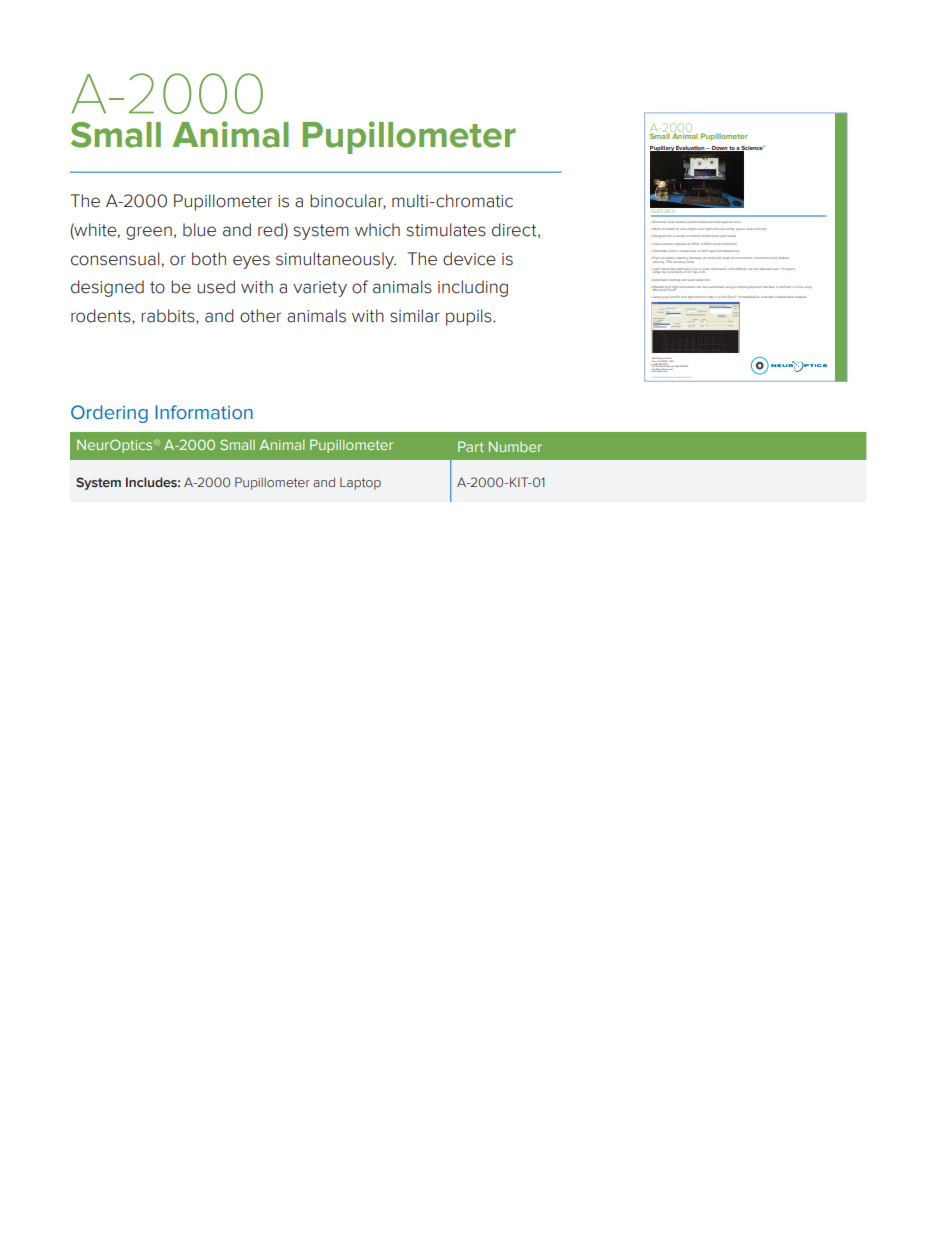  I want to click on used, so click(216, 287).
